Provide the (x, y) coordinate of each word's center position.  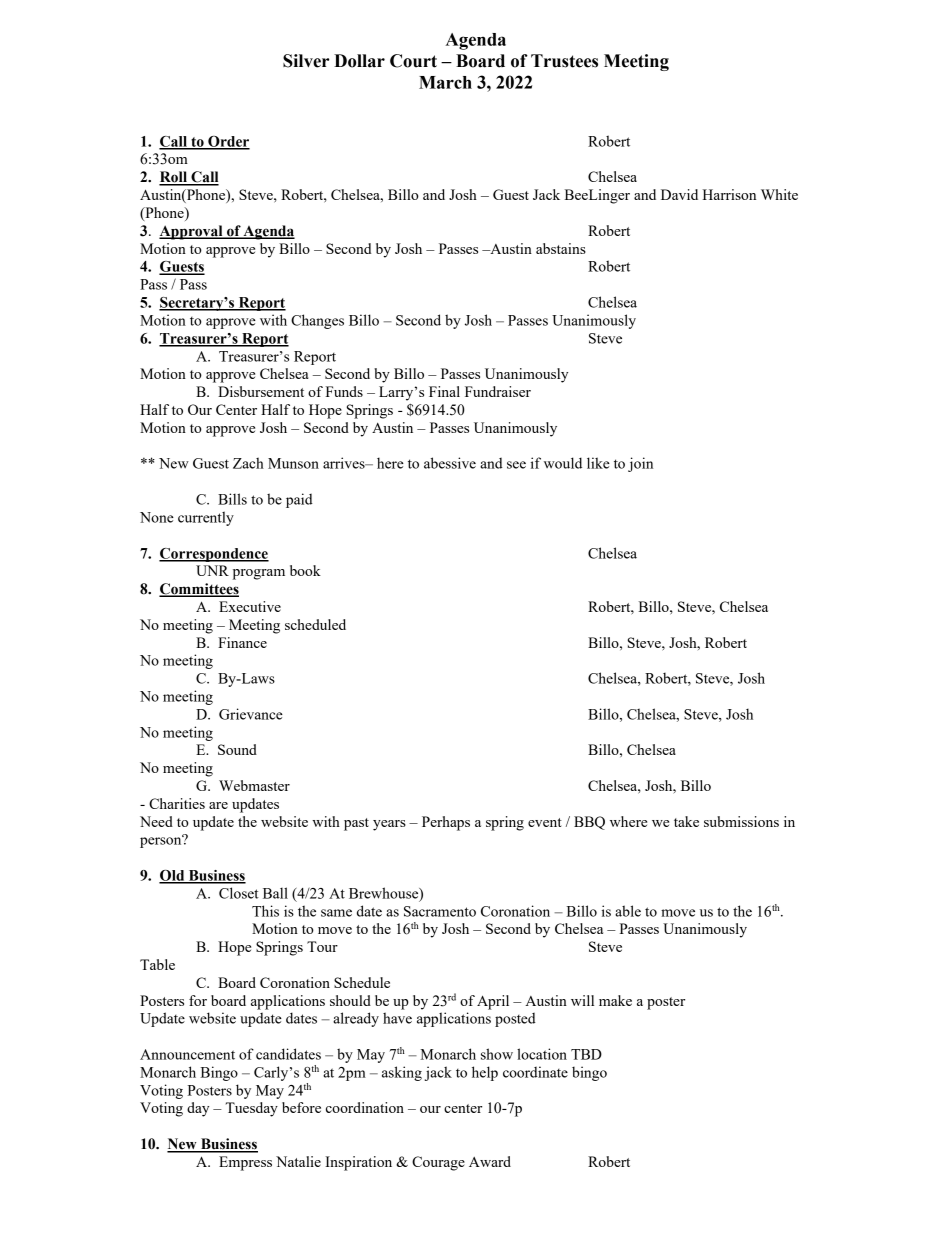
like (598, 463)
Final (444, 391)
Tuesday (252, 1109)
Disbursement (261, 391)
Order (228, 142)
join (640, 464)
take (686, 821)
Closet (239, 893)
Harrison (729, 194)
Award (490, 1161)
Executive (250, 606)
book (305, 570)
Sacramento (440, 911)
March (445, 82)
